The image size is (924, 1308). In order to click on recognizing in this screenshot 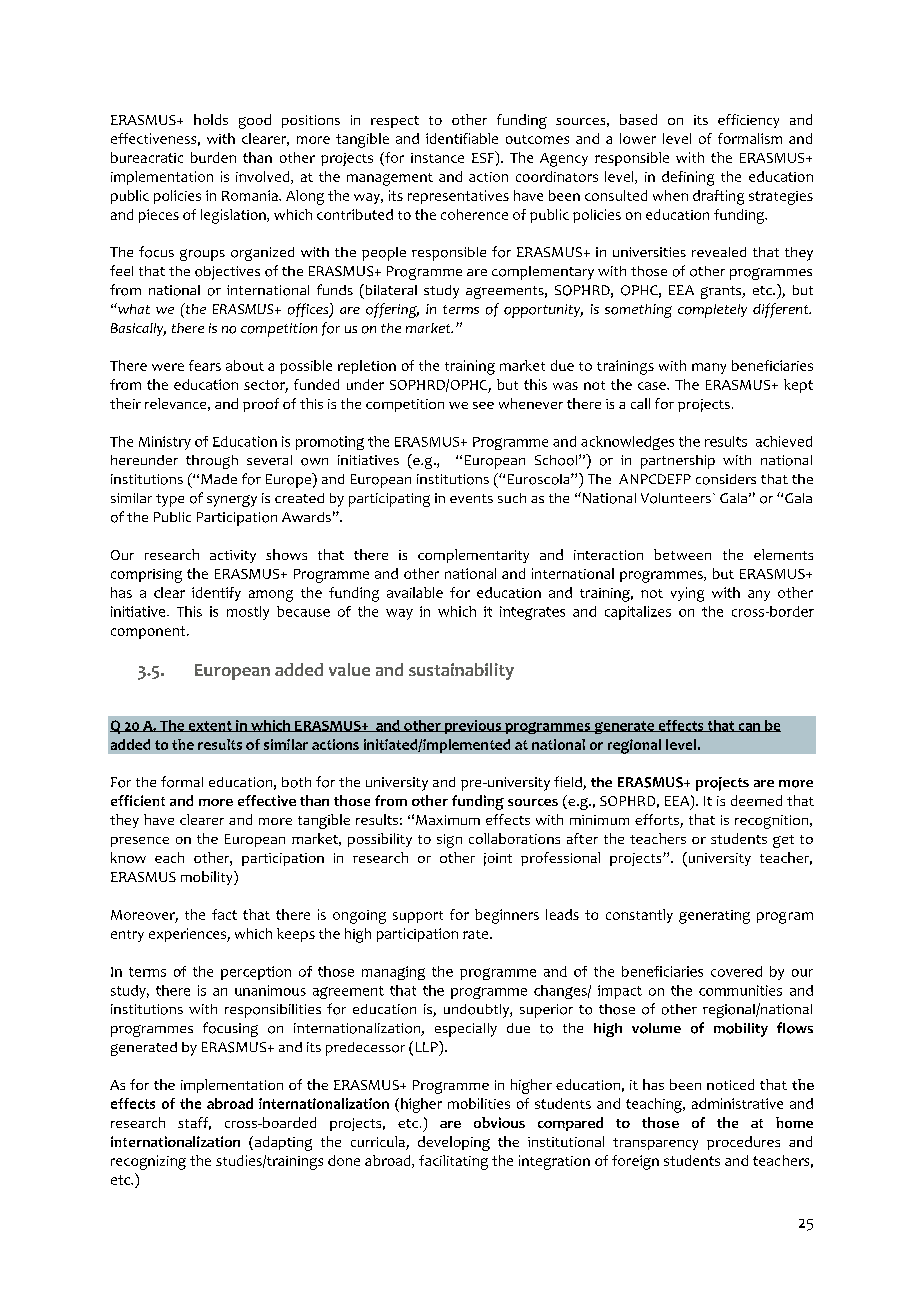, I will do `click(148, 1162)`.
